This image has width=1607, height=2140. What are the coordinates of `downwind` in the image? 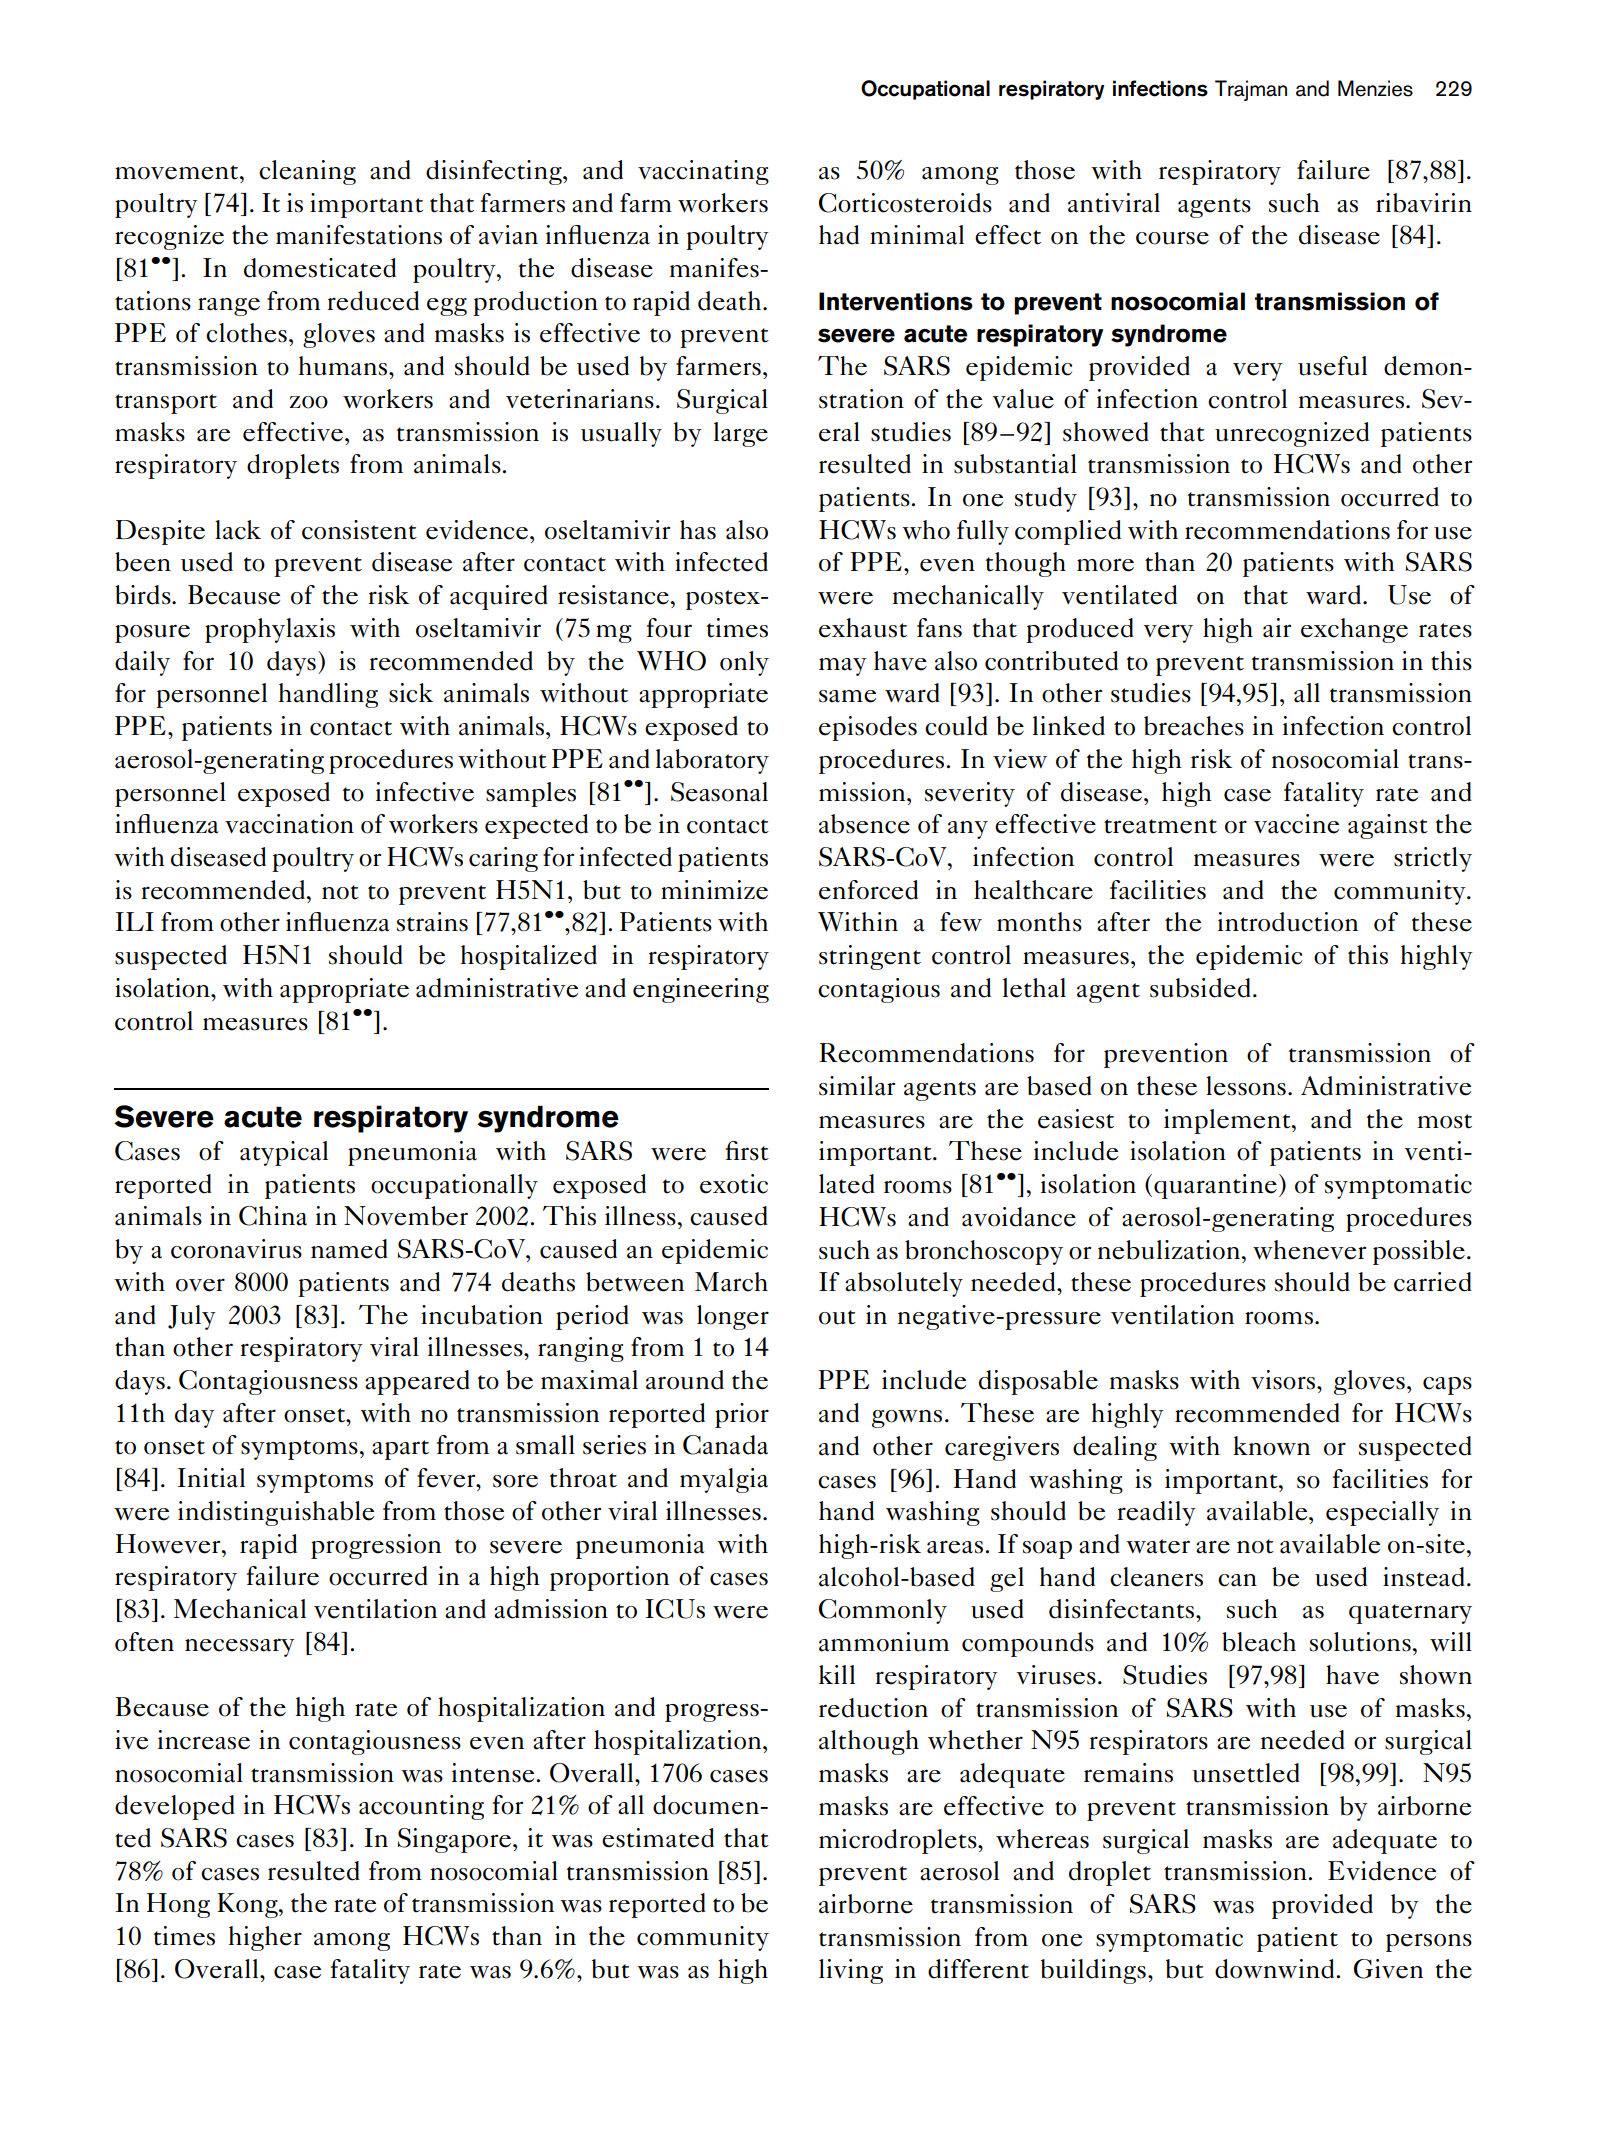 It's located at (1274, 1969).
